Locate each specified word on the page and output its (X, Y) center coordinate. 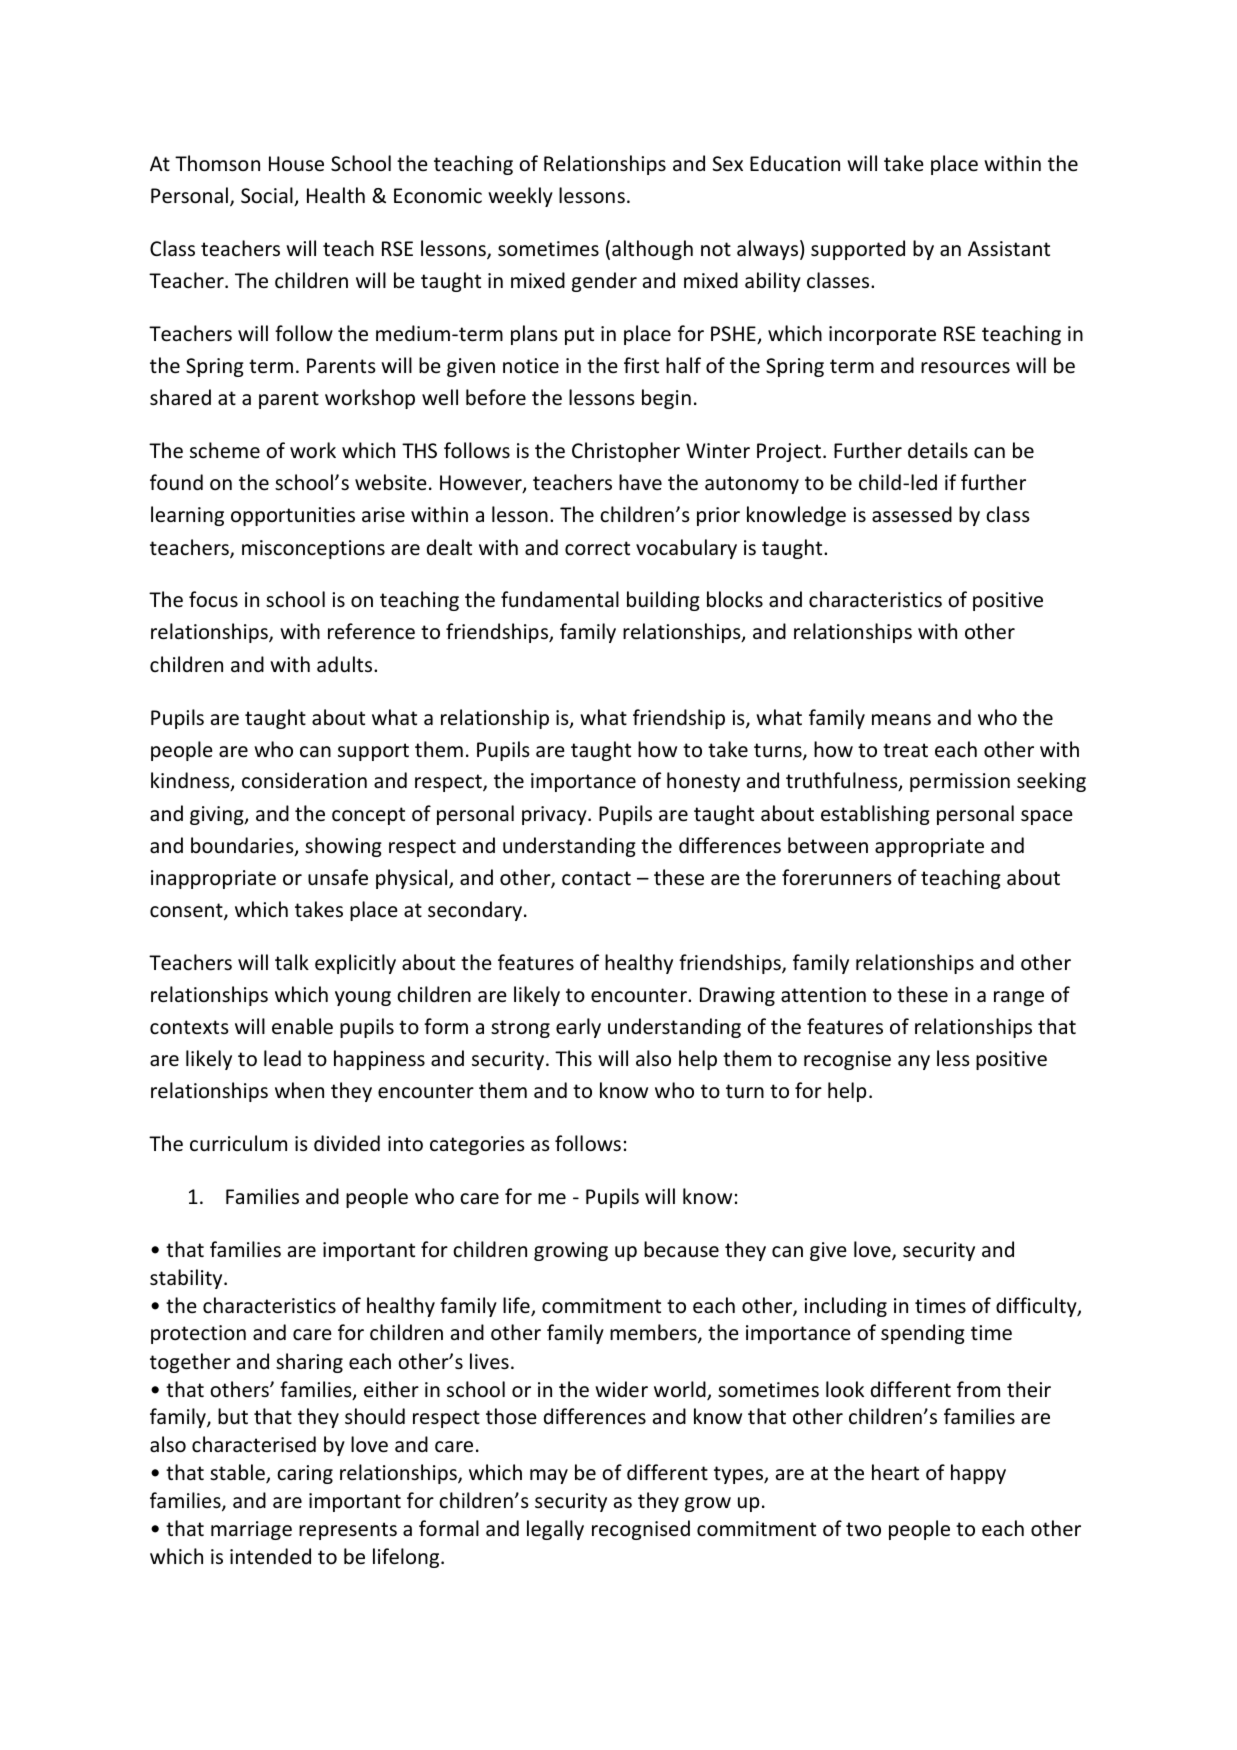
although (652, 250)
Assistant (1009, 249)
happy (978, 1474)
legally (555, 1530)
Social (268, 196)
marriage (251, 1530)
